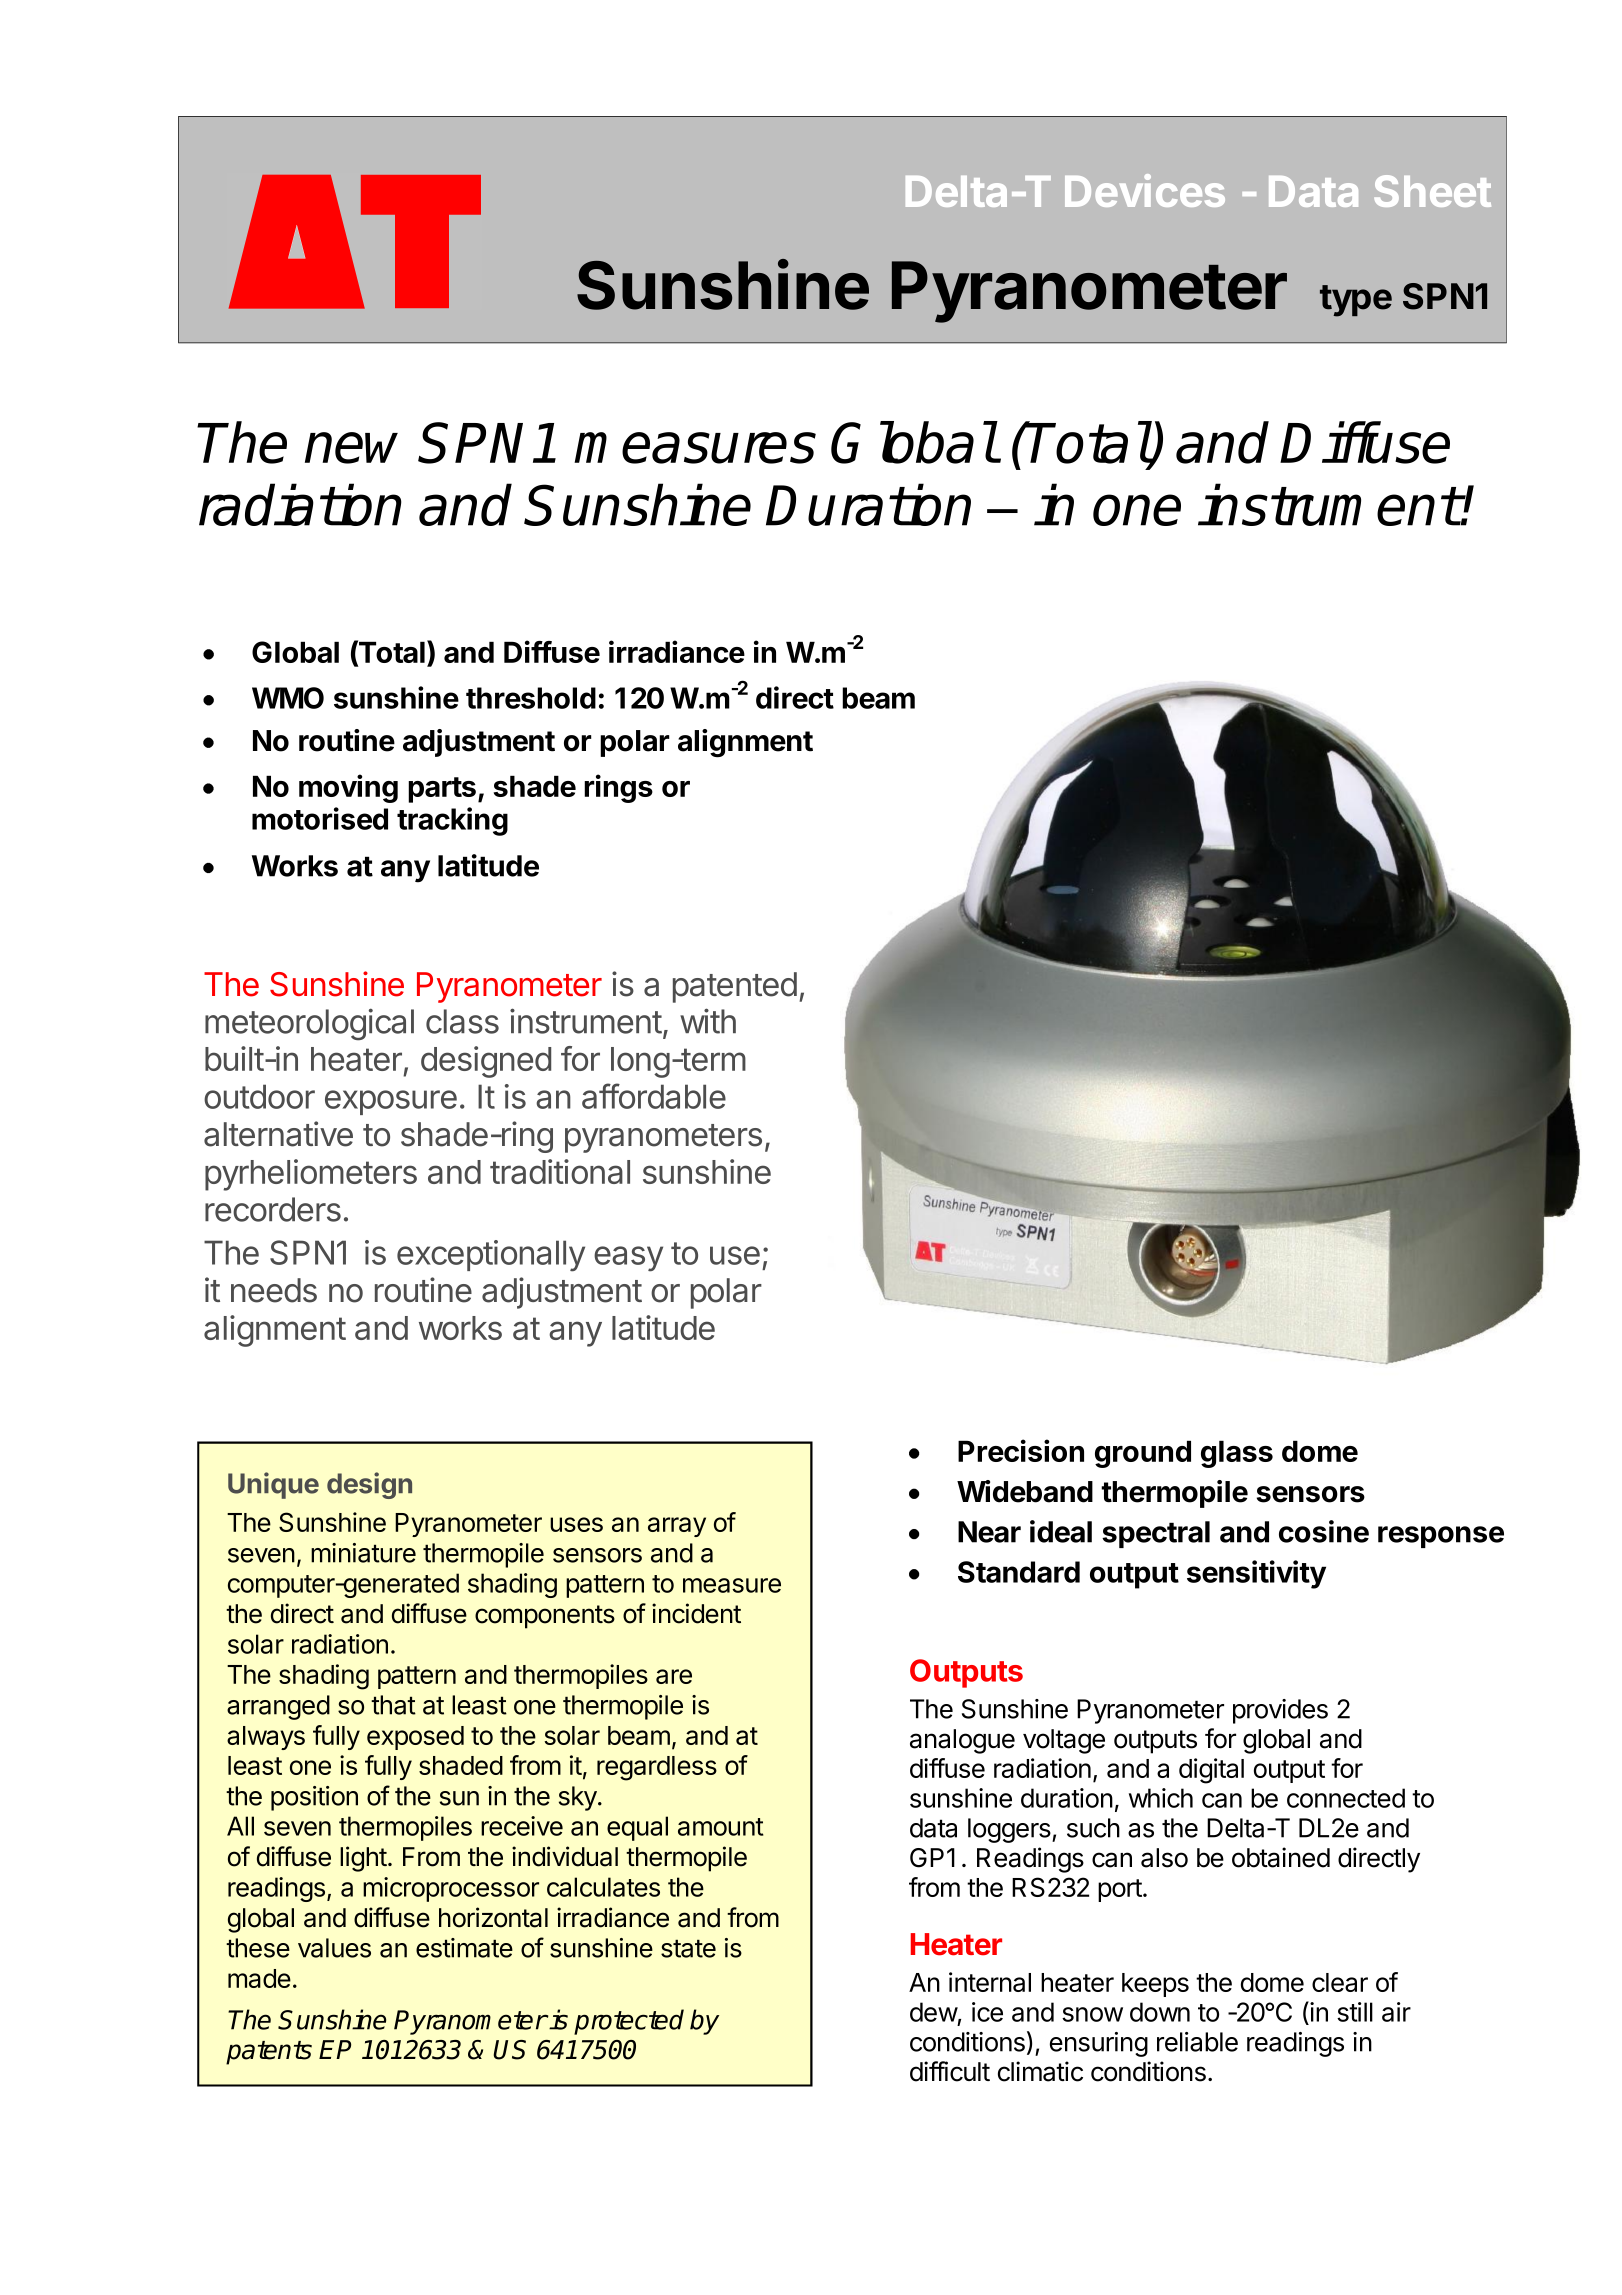  What do you see at coordinates (708, 1021) in the screenshot?
I see `with` at bounding box center [708, 1021].
